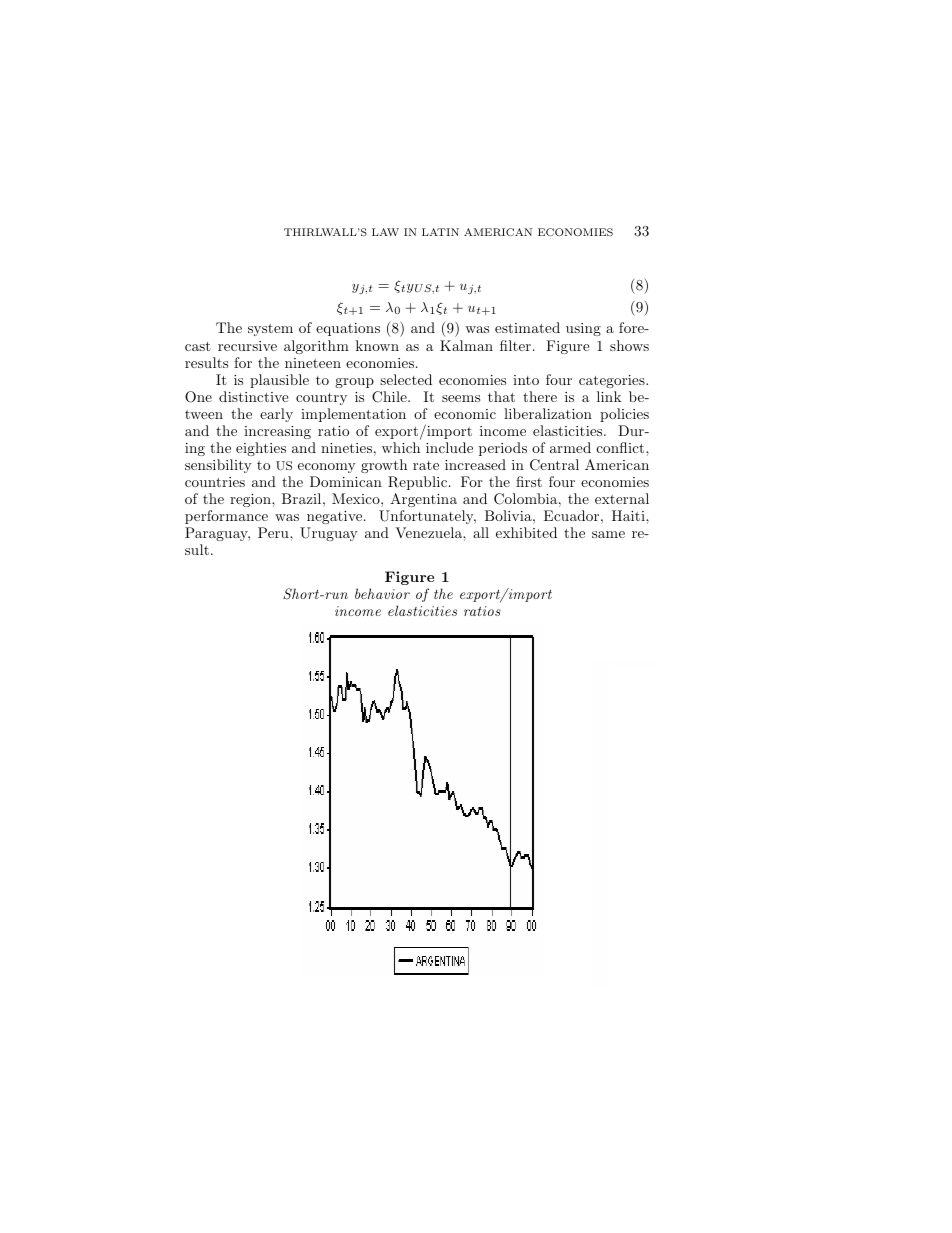 The width and height of the screenshot is (952, 1233). I want to click on system, so click(270, 330).
